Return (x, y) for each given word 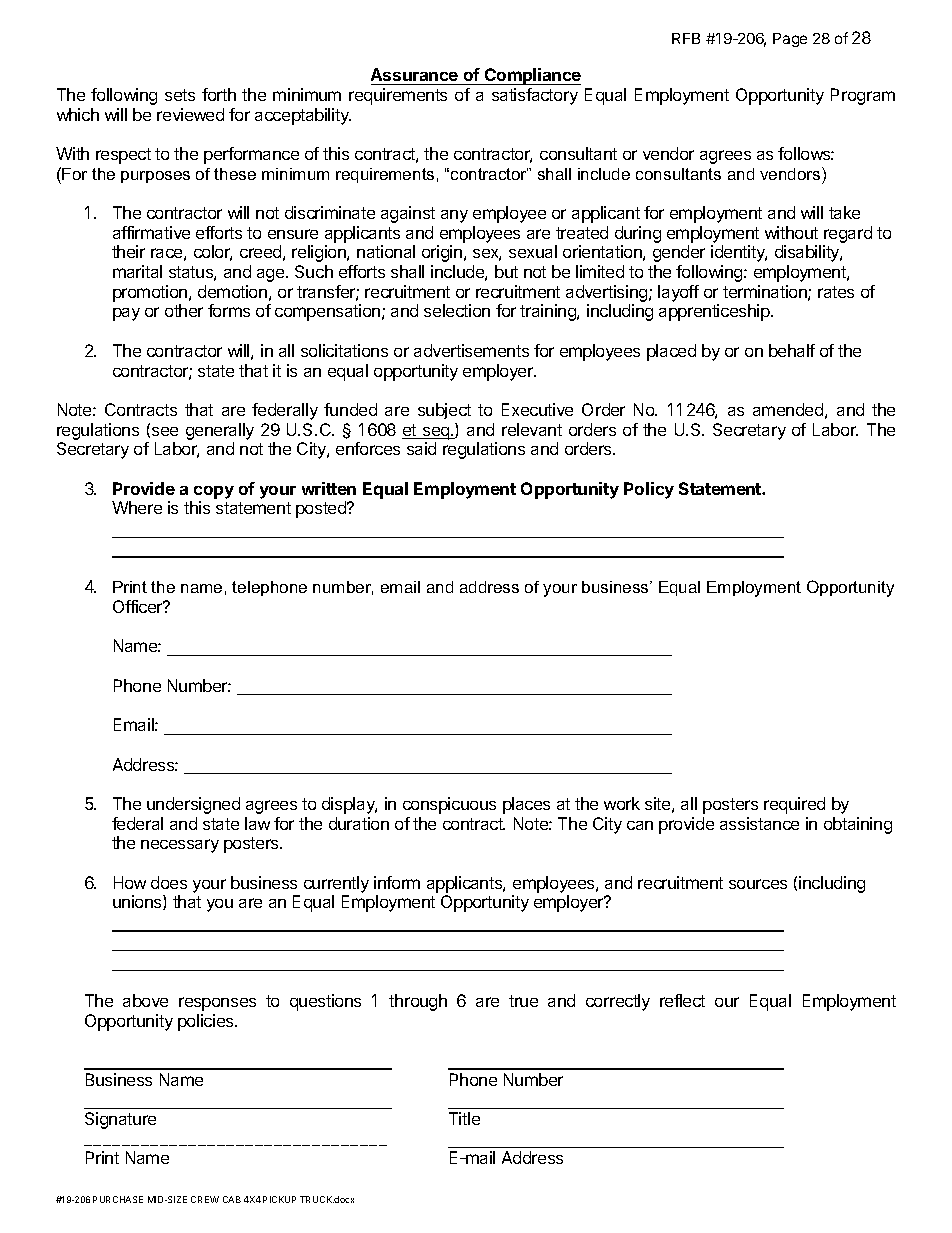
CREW (205, 1199)
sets (180, 95)
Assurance (414, 74)
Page (790, 40)
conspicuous (449, 805)
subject (444, 411)
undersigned (193, 805)
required (794, 805)
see (165, 431)
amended (788, 409)
